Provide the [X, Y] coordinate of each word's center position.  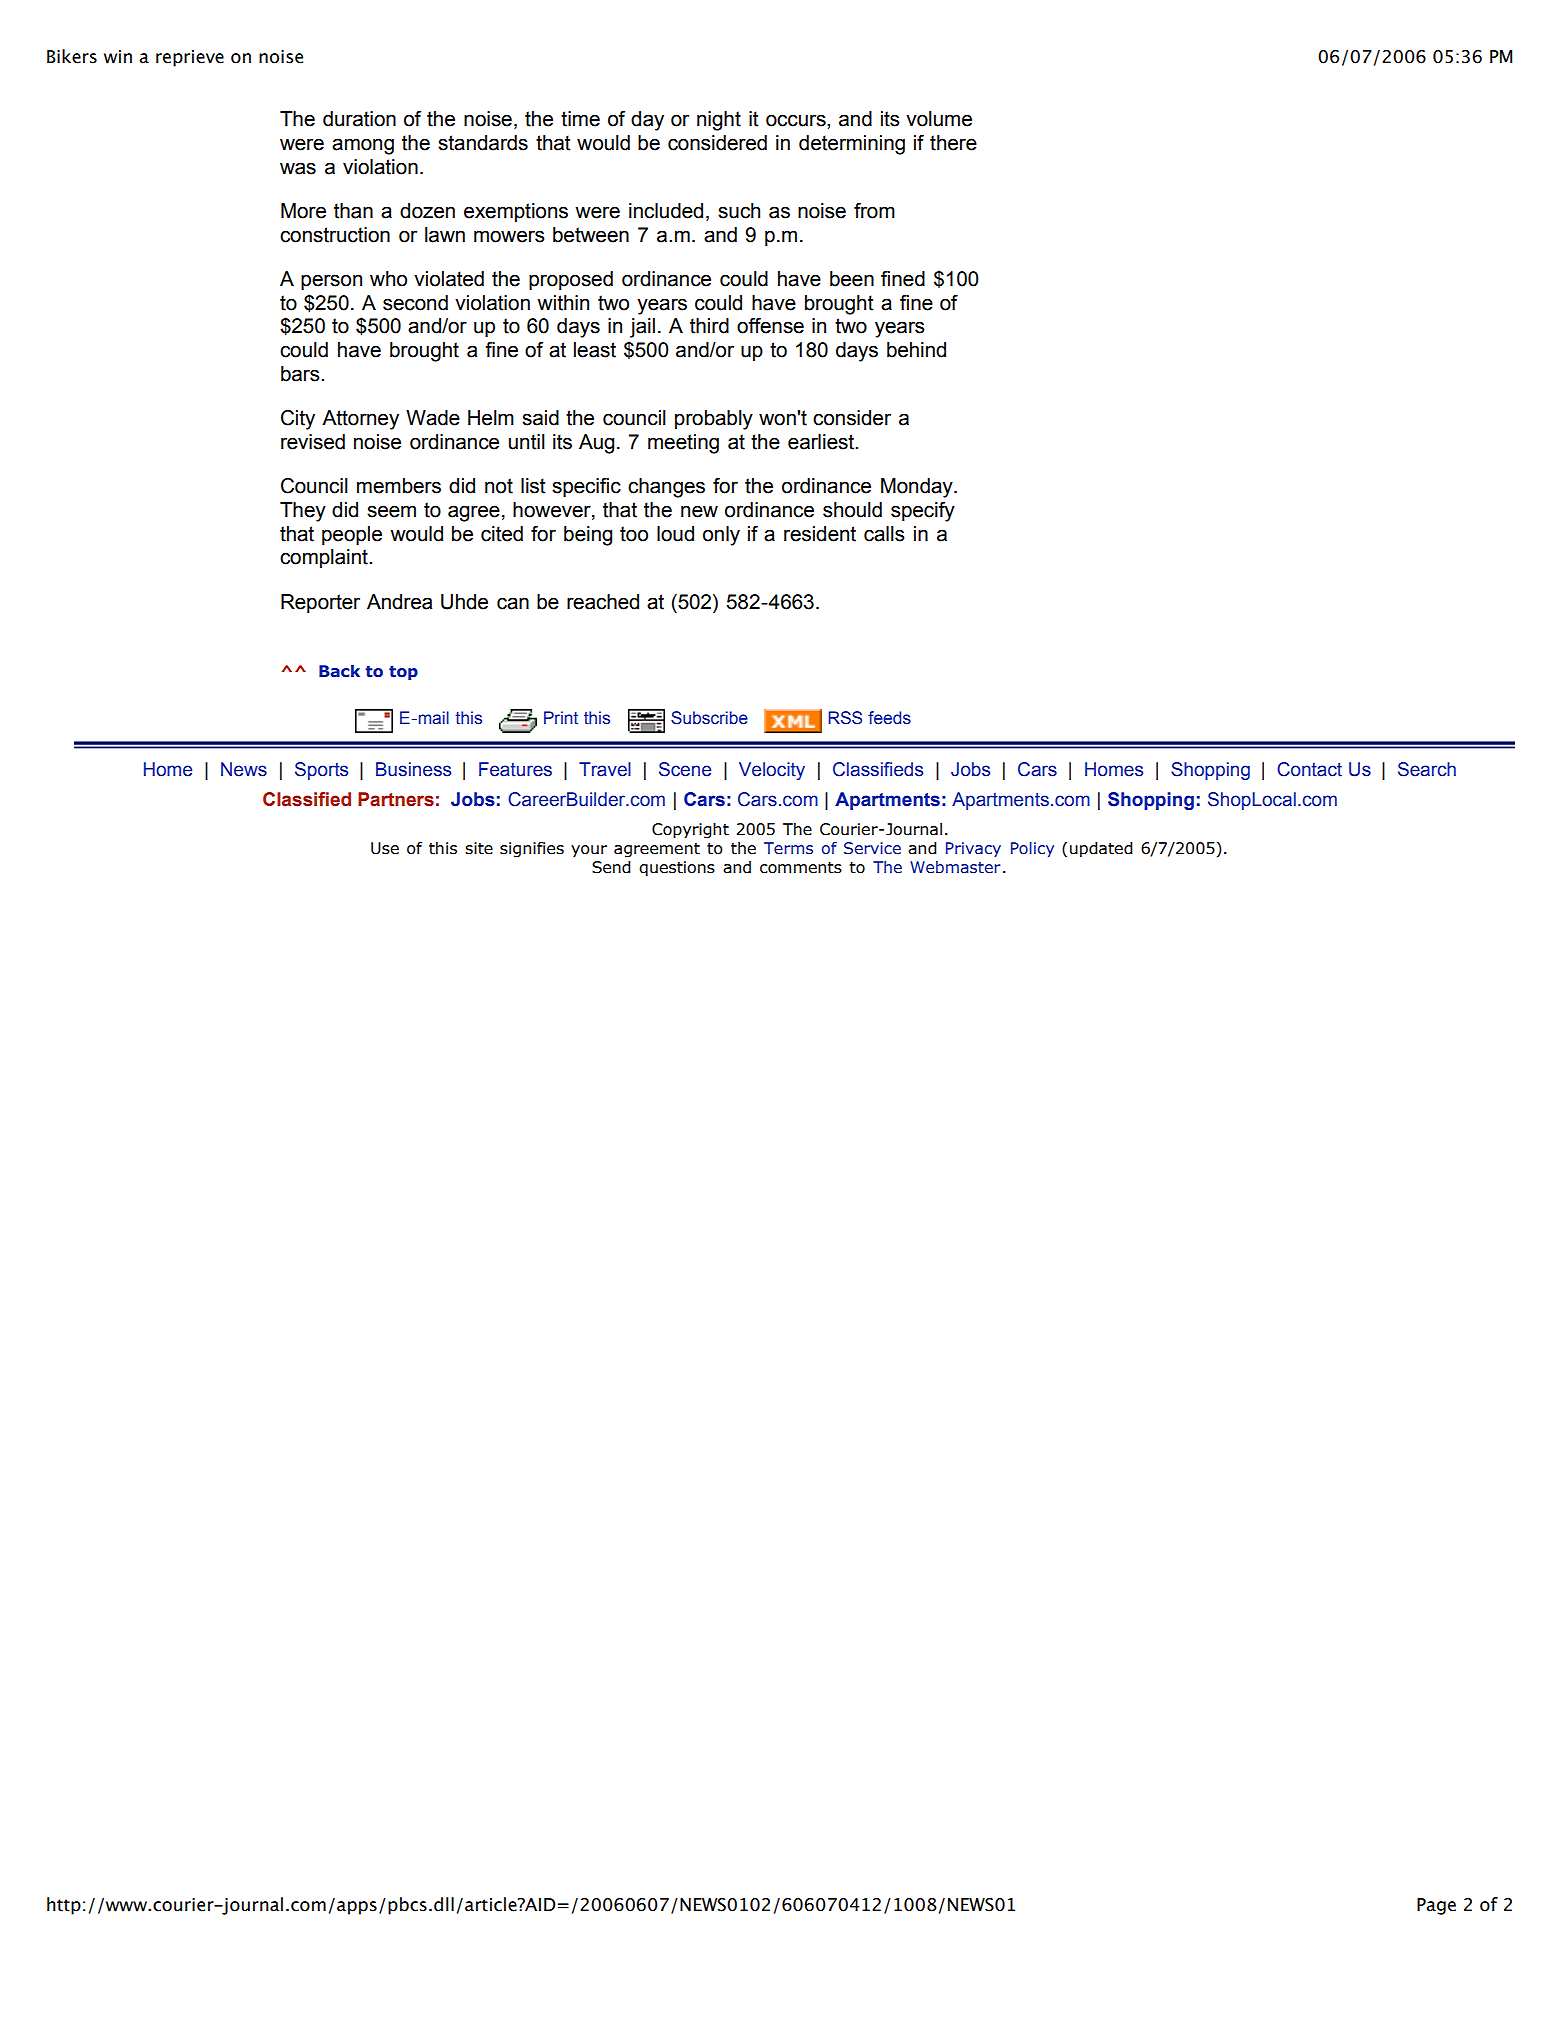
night [719, 121]
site [479, 848]
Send [611, 867]
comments [801, 868]
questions [677, 869]
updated [1101, 850]
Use [385, 848]
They [303, 512]
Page [1436, 1906]
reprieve [190, 58]
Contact [1309, 769]
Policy [1032, 849]
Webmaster [955, 867]
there [953, 143]
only [721, 536]
